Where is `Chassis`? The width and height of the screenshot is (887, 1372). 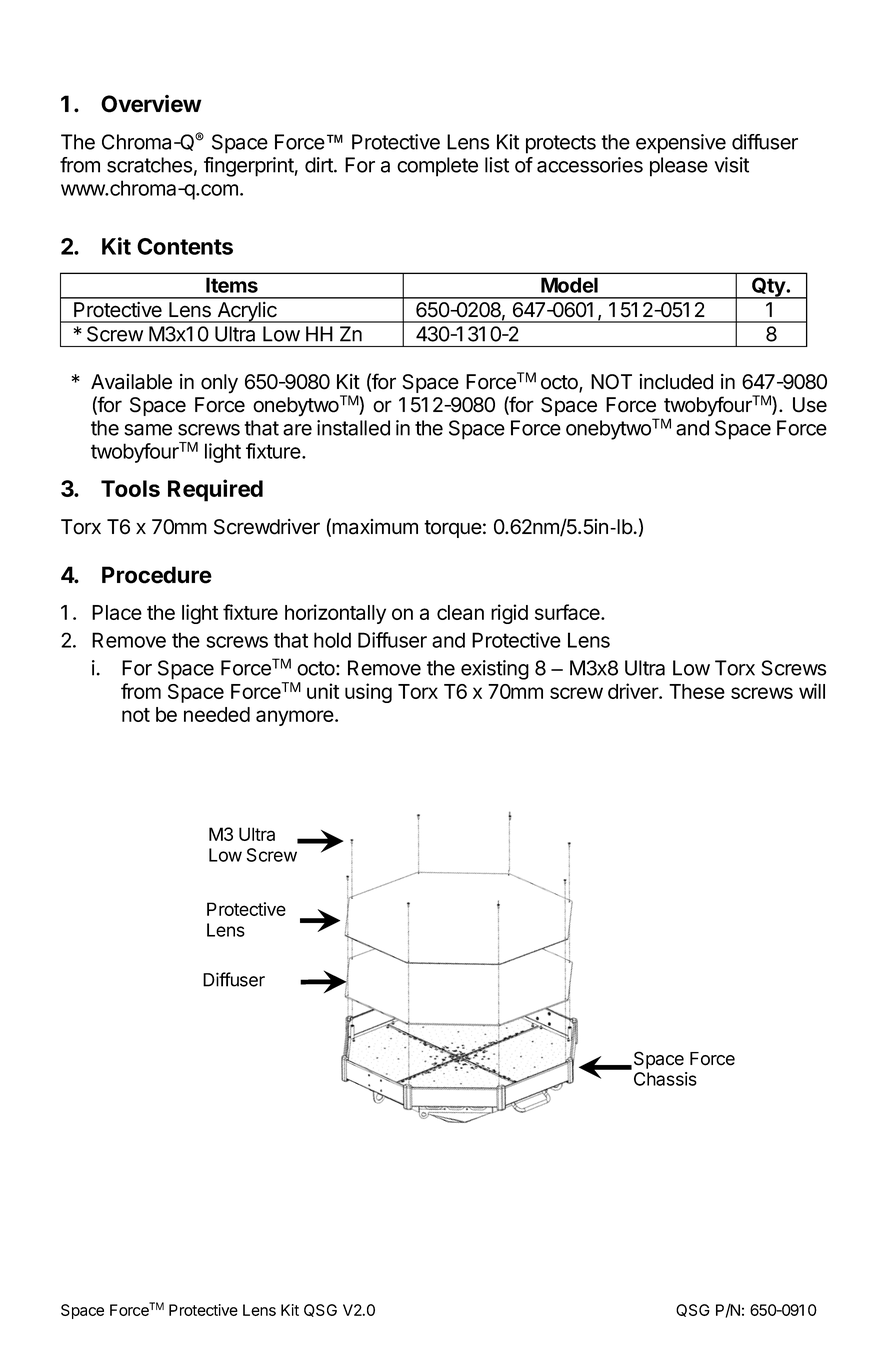
Chassis is located at coordinates (665, 1079).
